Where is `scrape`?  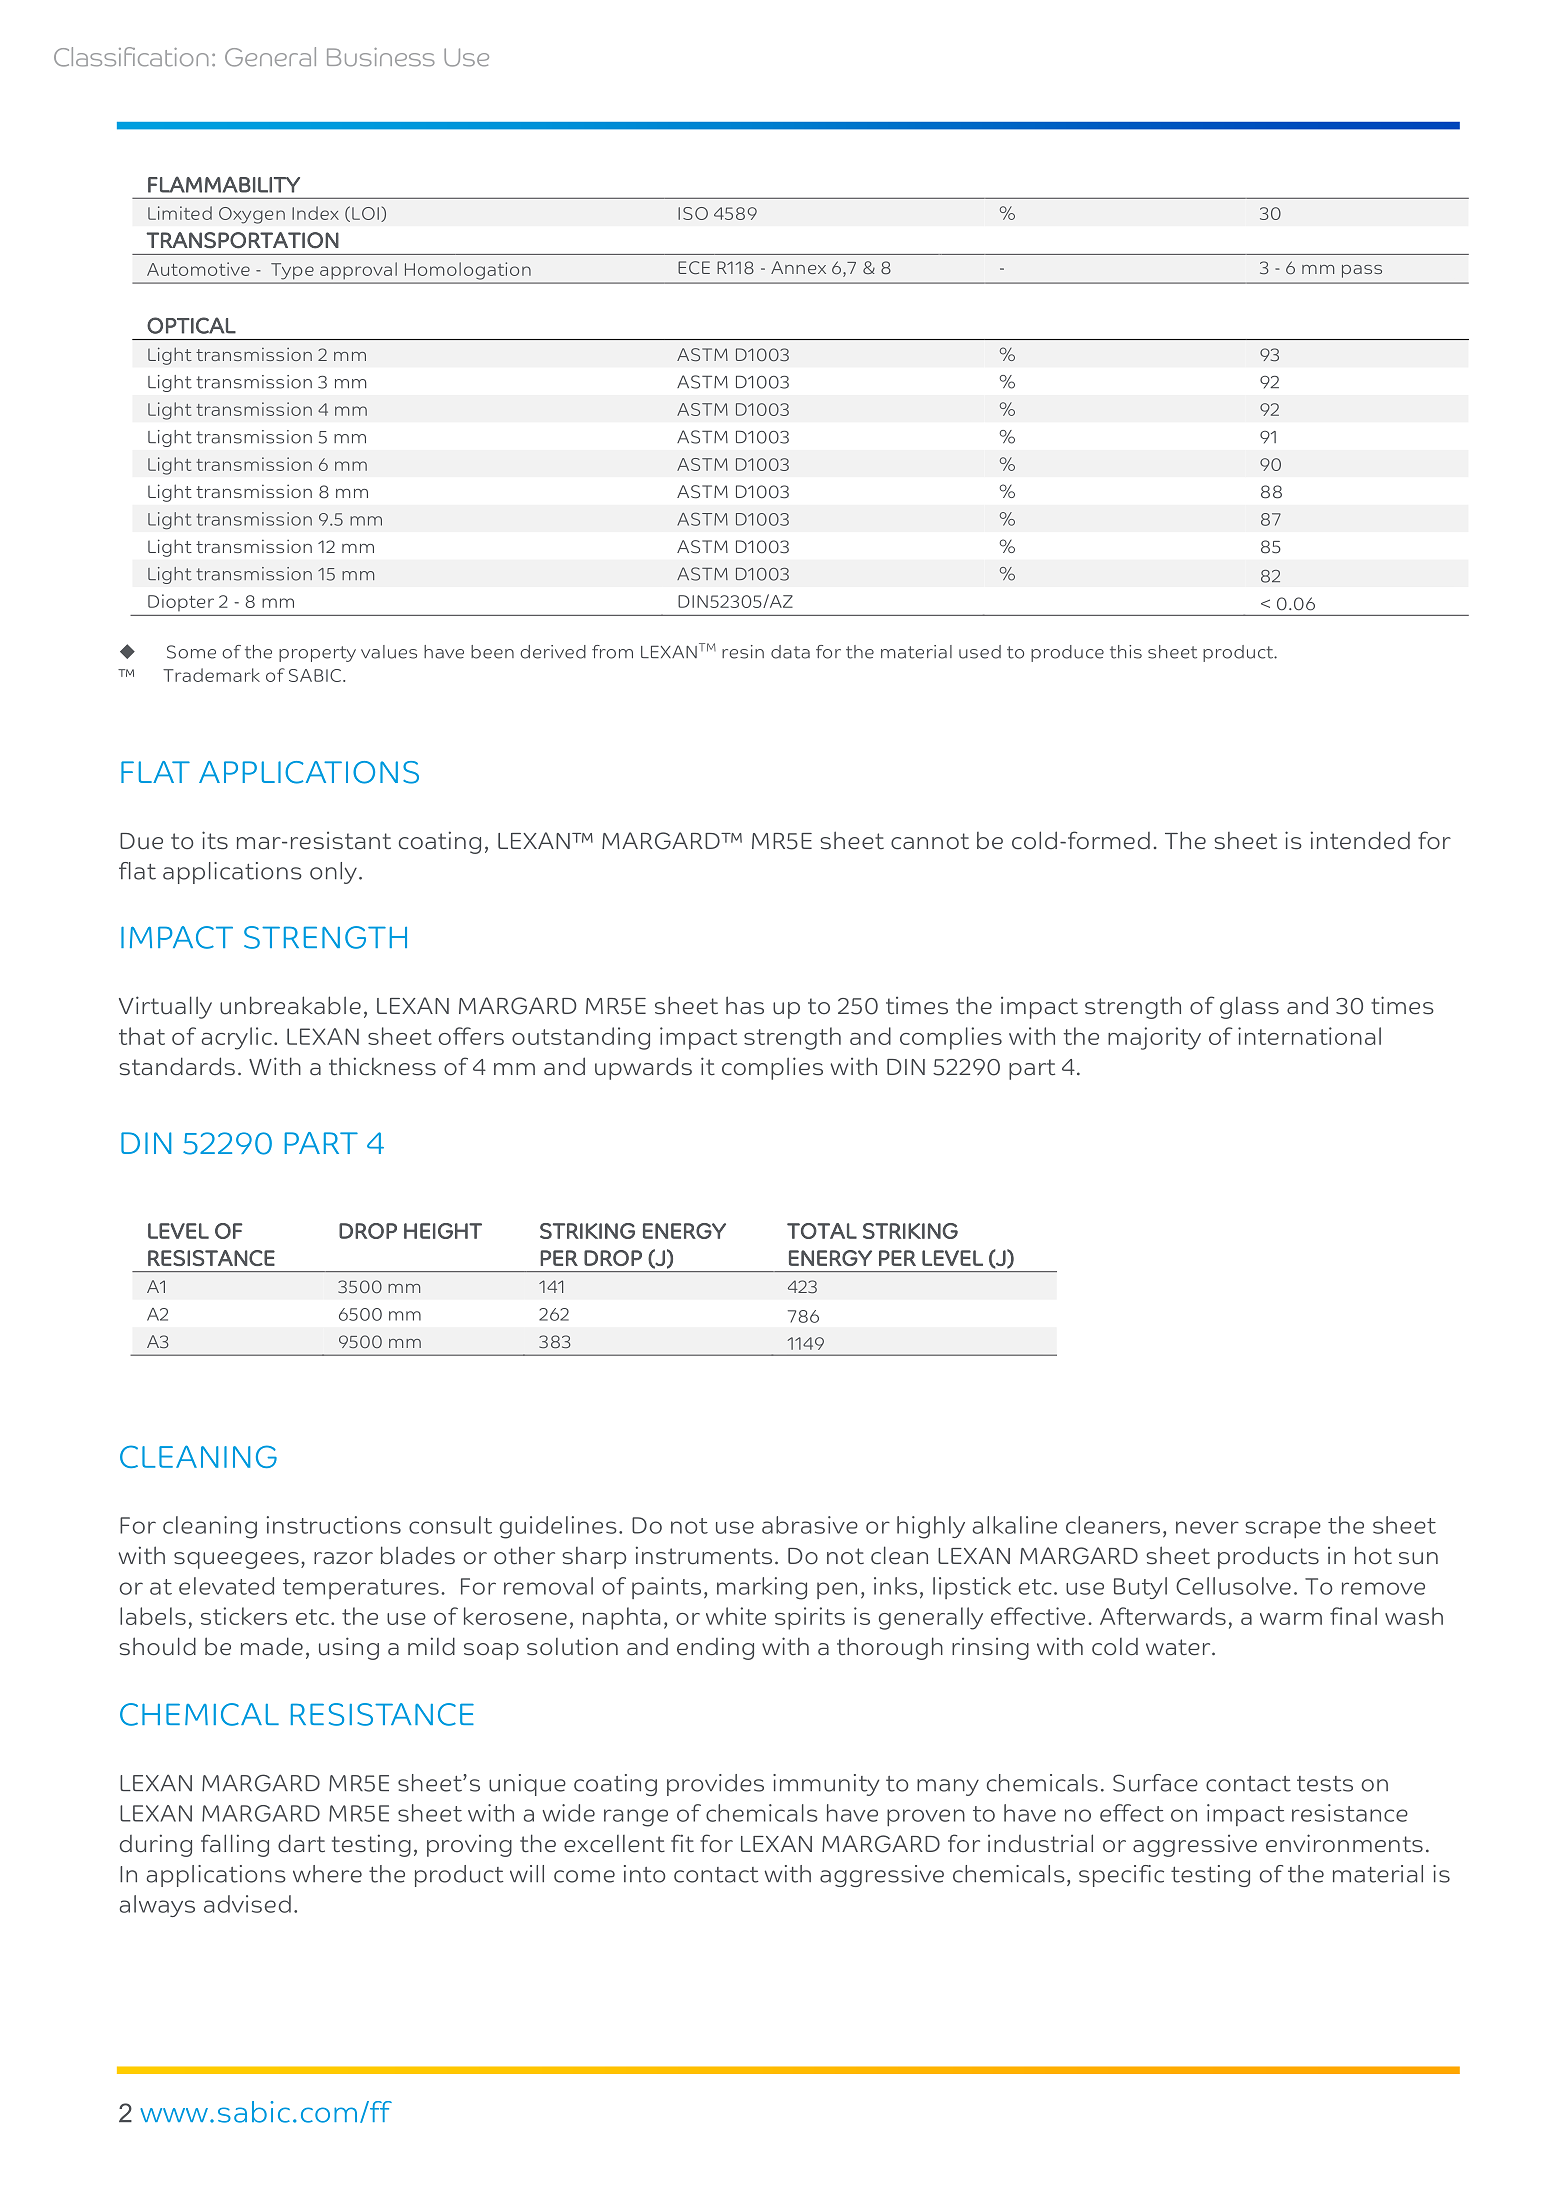
scrape is located at coordinates (1283, 1529).
